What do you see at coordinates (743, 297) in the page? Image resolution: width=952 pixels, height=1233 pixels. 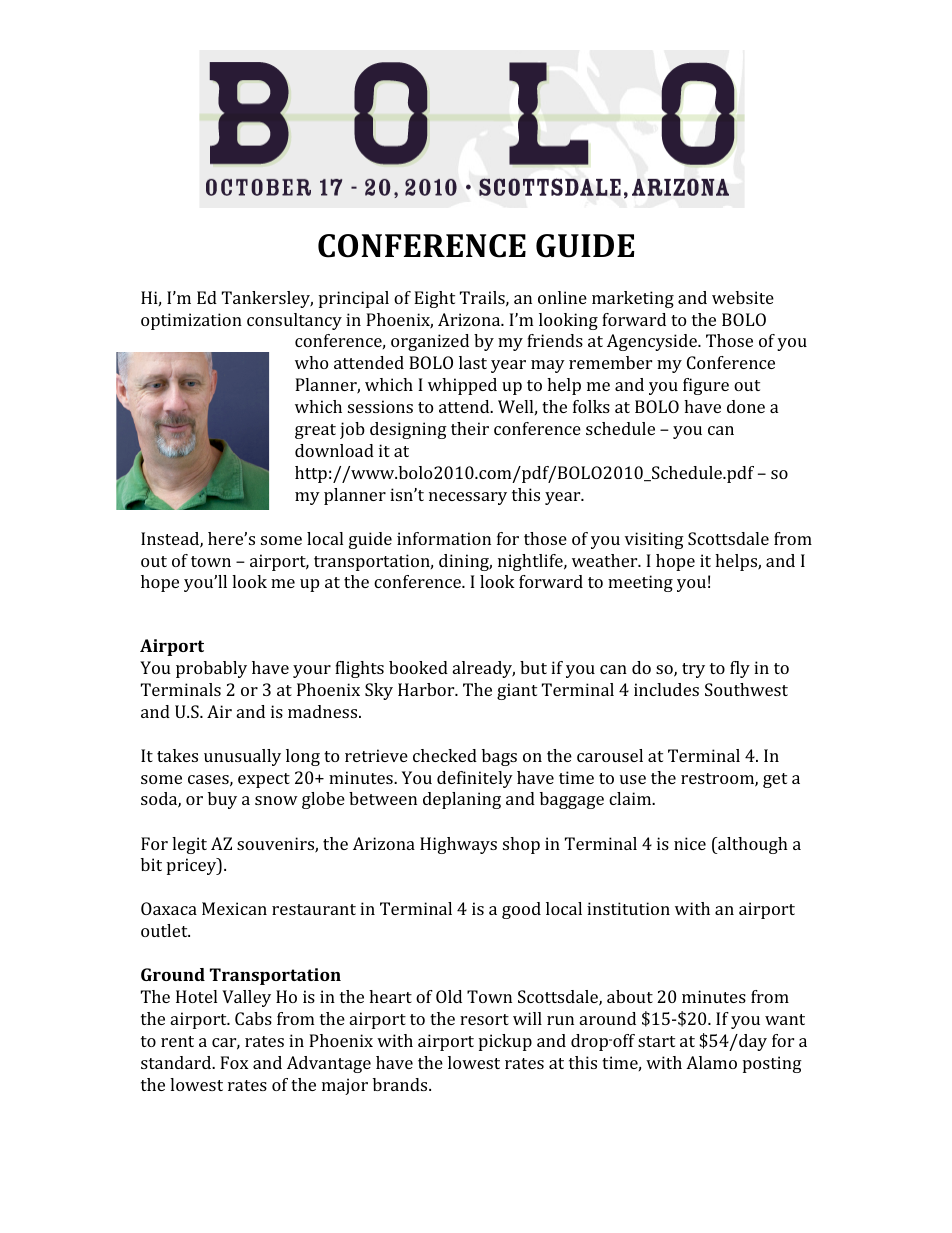 I see `website` at bounding box center [743, 297].
